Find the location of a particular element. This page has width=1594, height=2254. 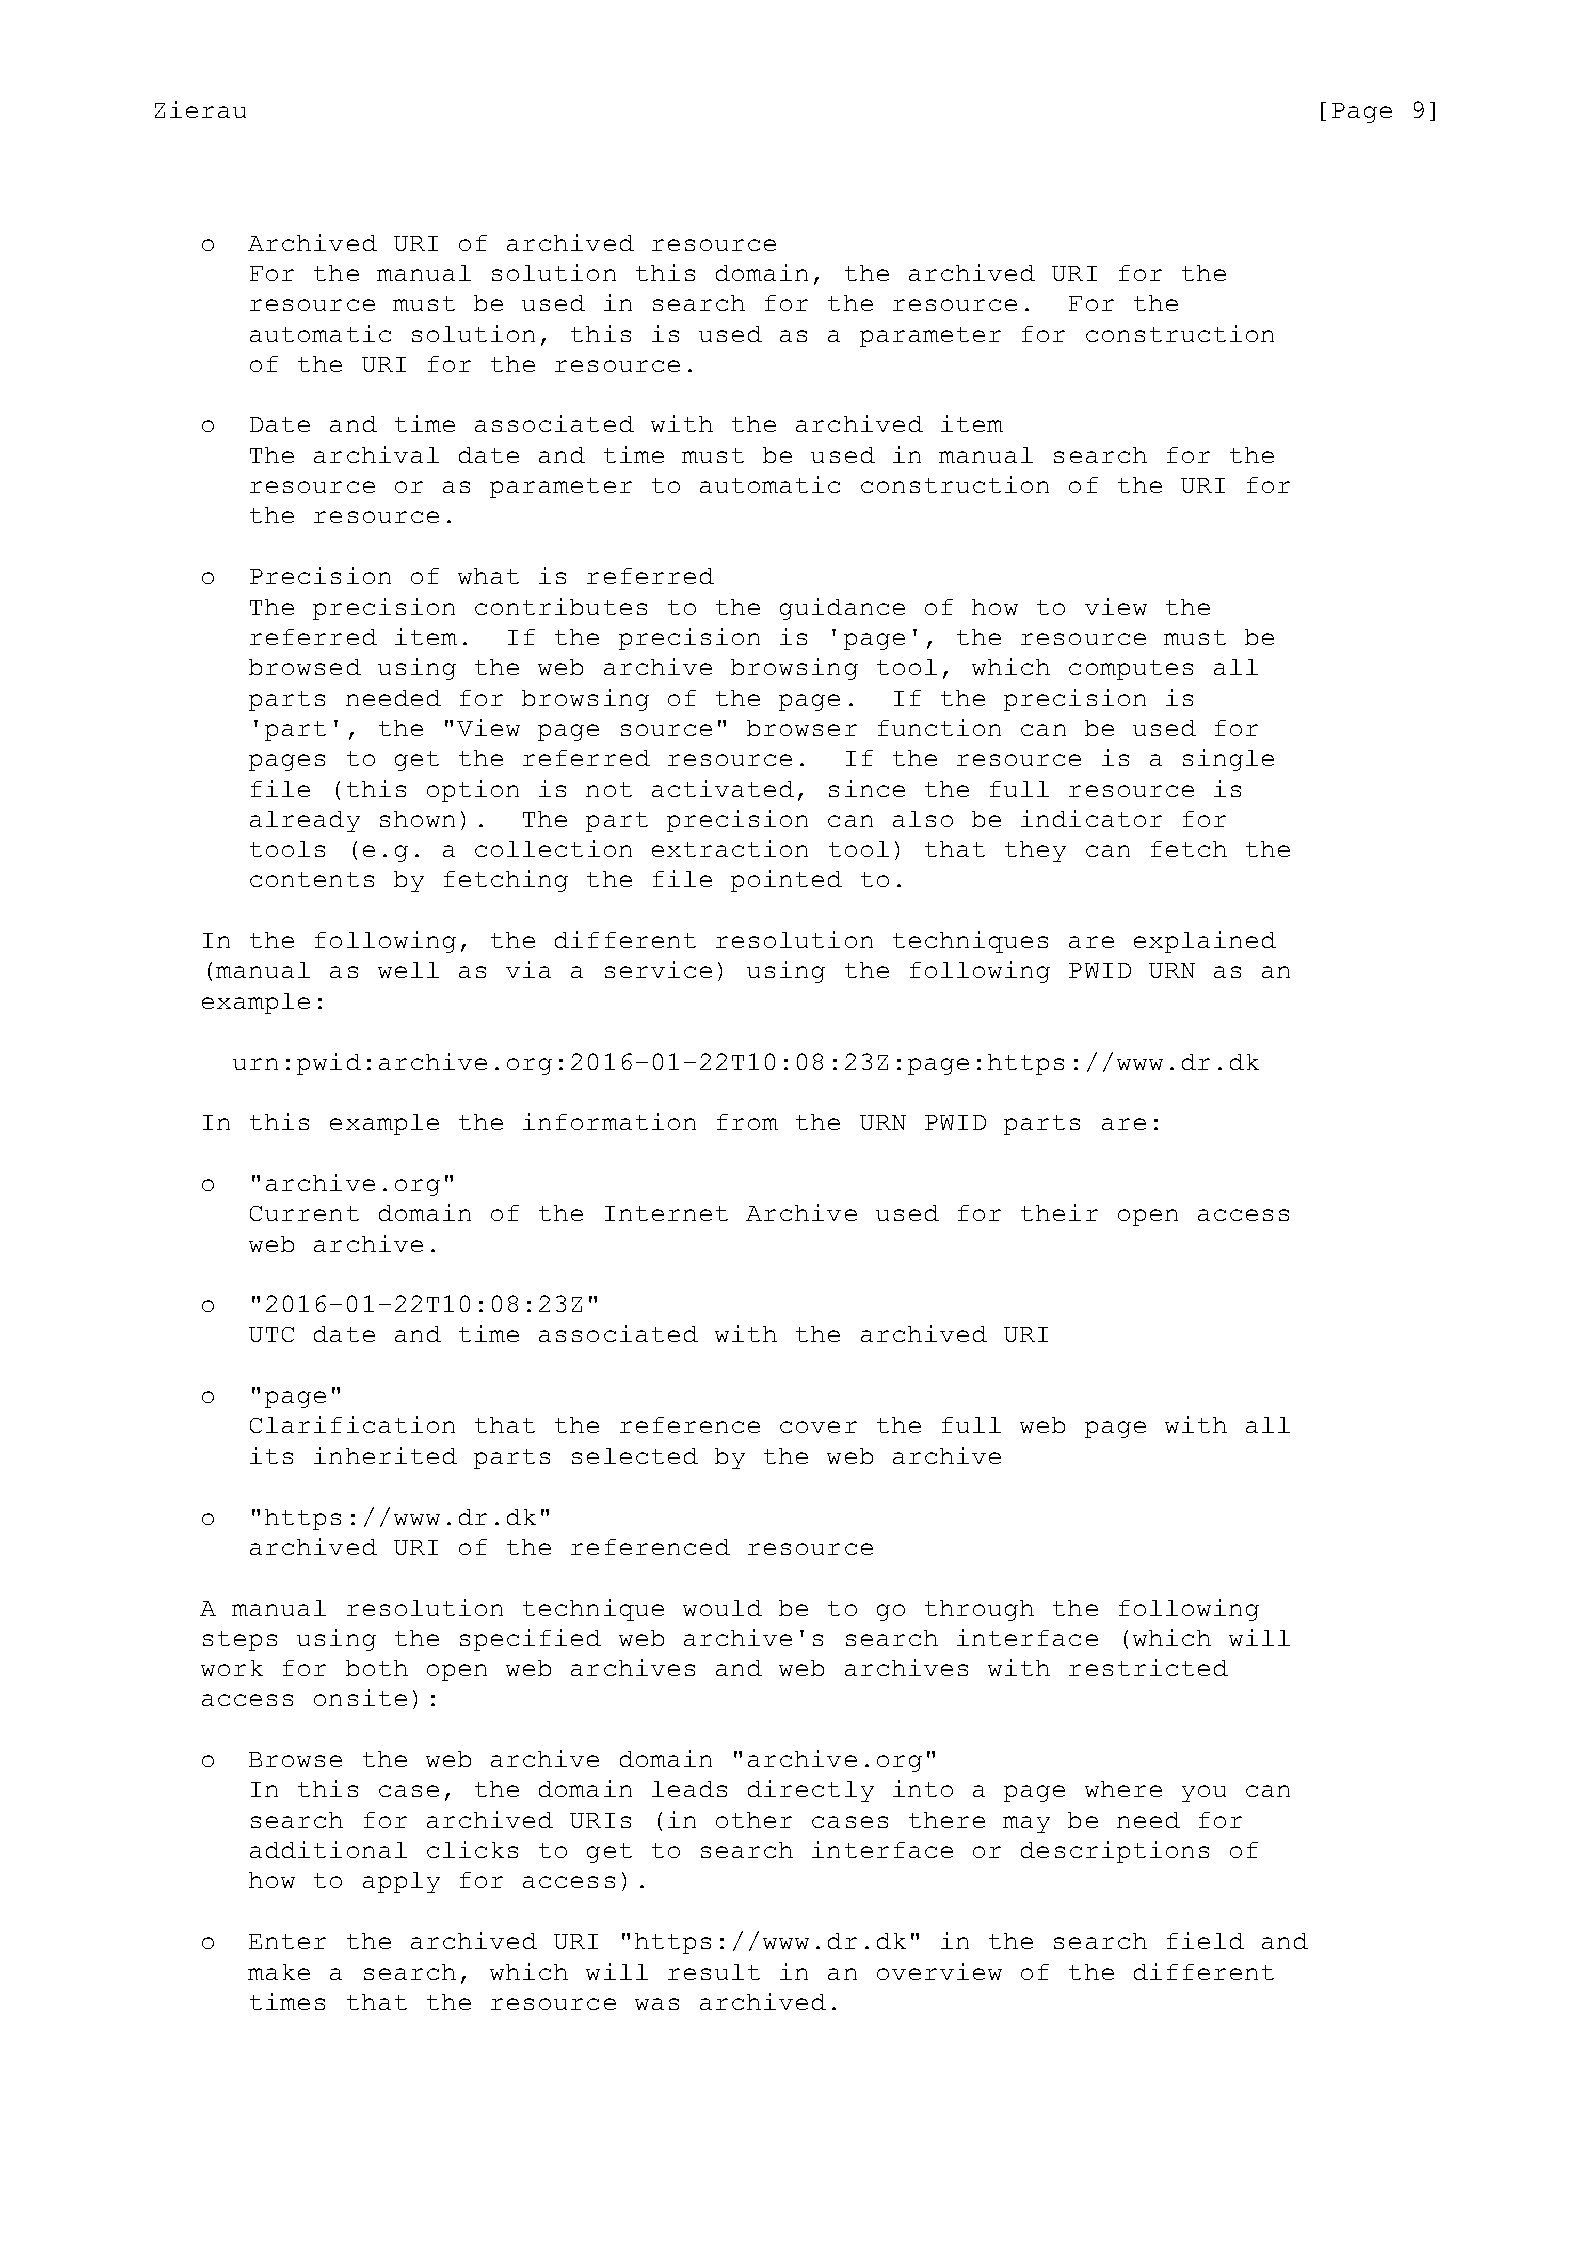

their is located at coordinates (1059, 1212).
